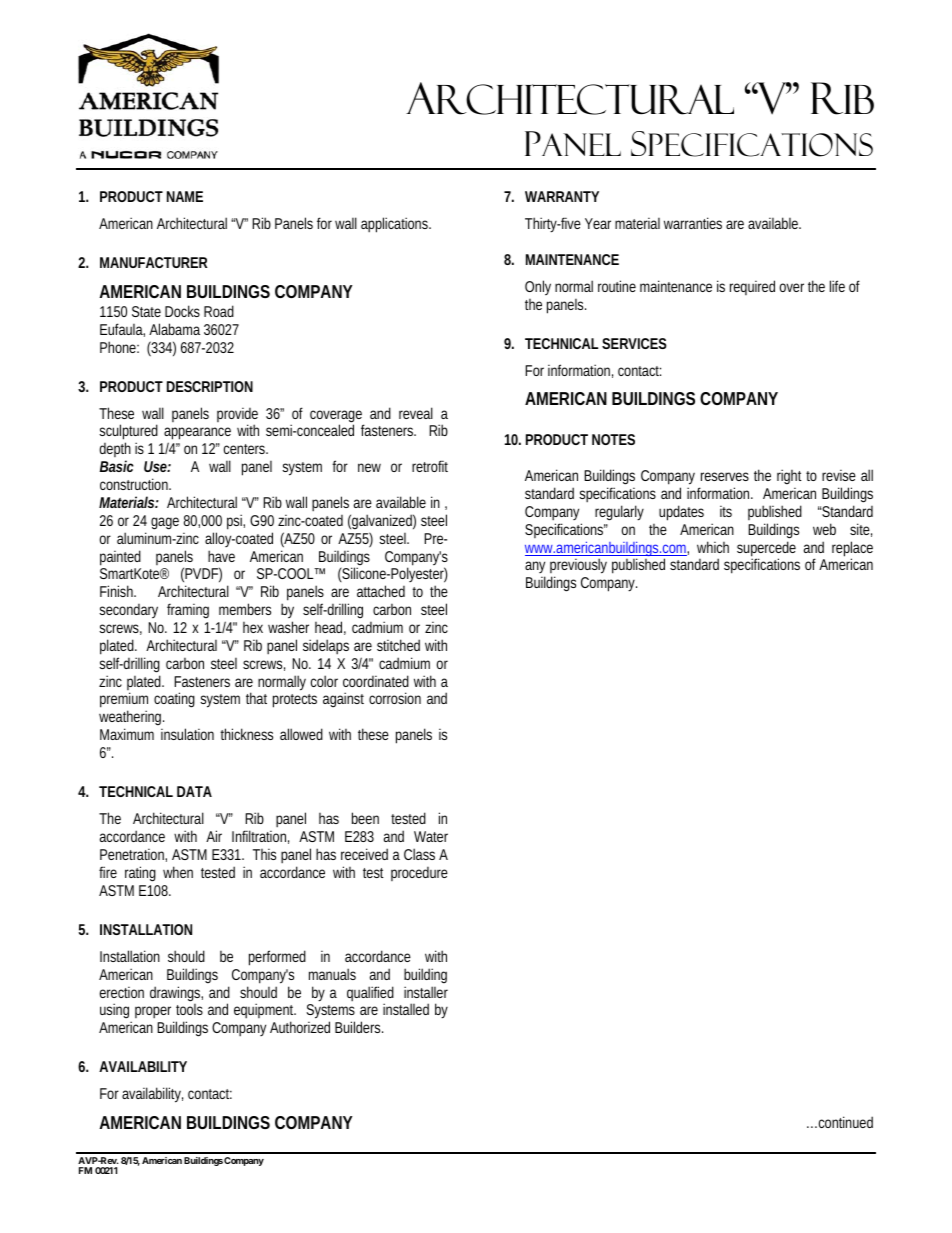 The width and height of the screenshot is (952, 1233). I want to click on proper, so click(154, 1014).
